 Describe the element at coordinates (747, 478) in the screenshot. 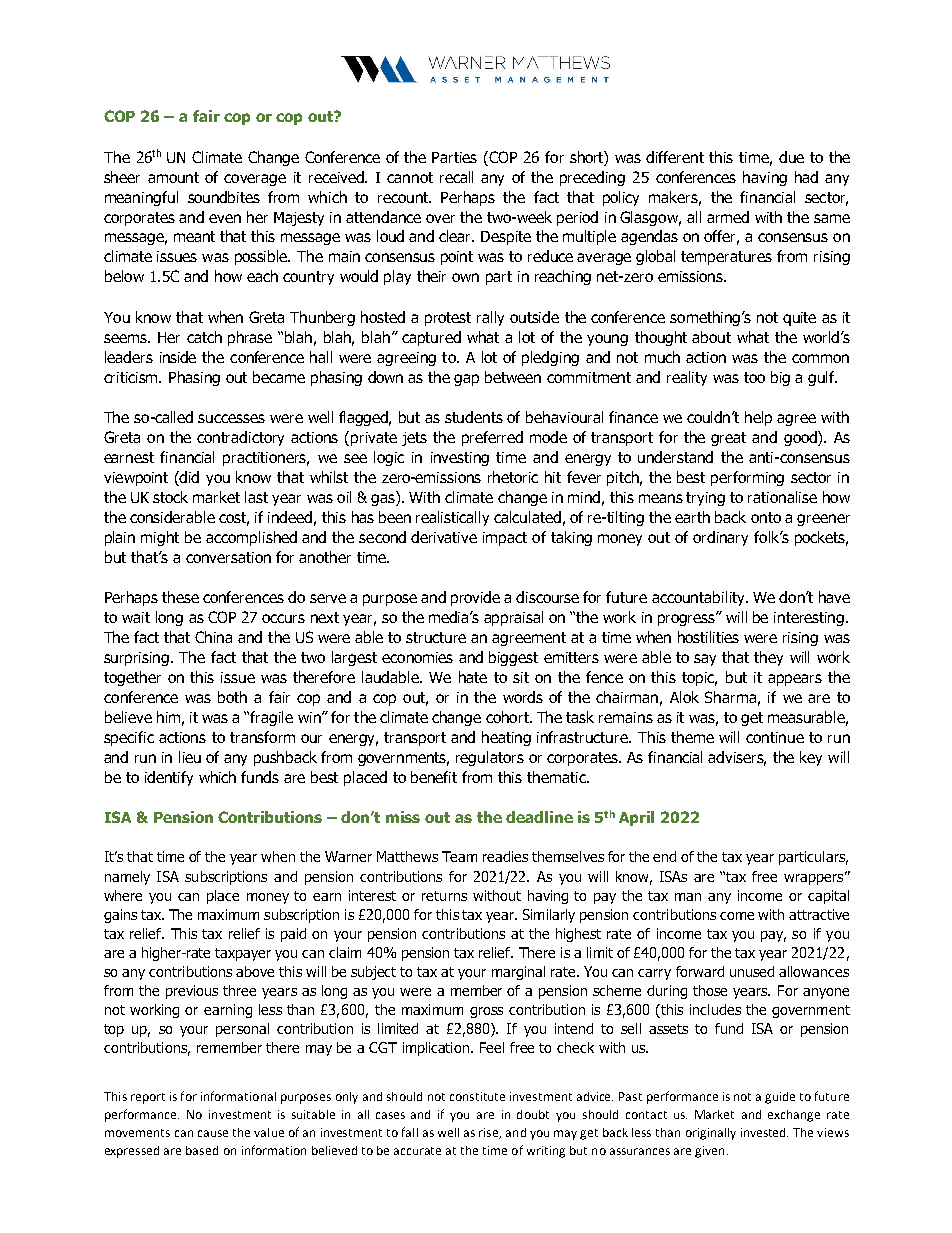

I see `performing` at that location.
